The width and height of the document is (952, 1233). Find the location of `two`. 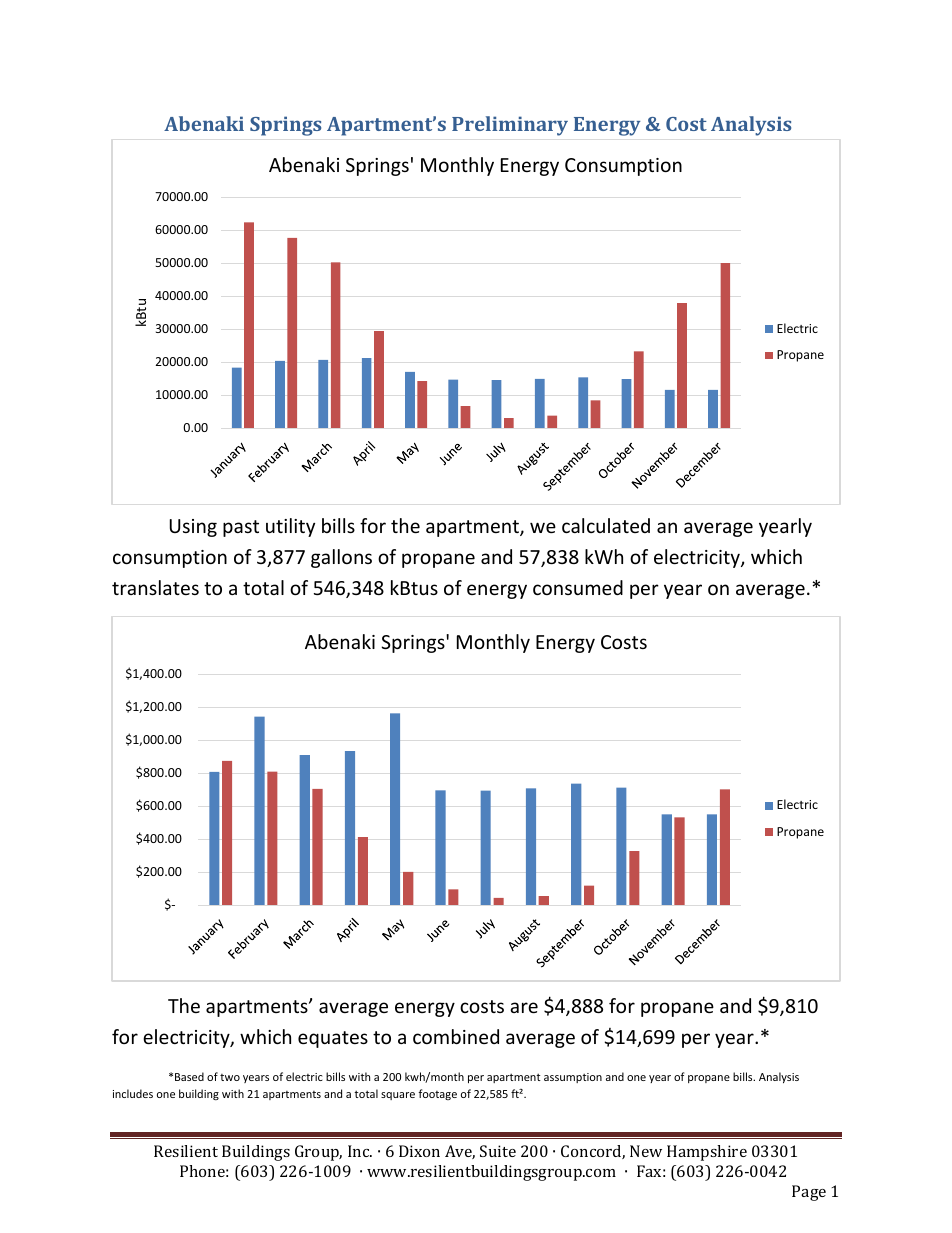

two is located at coordinates (230, 1077).
